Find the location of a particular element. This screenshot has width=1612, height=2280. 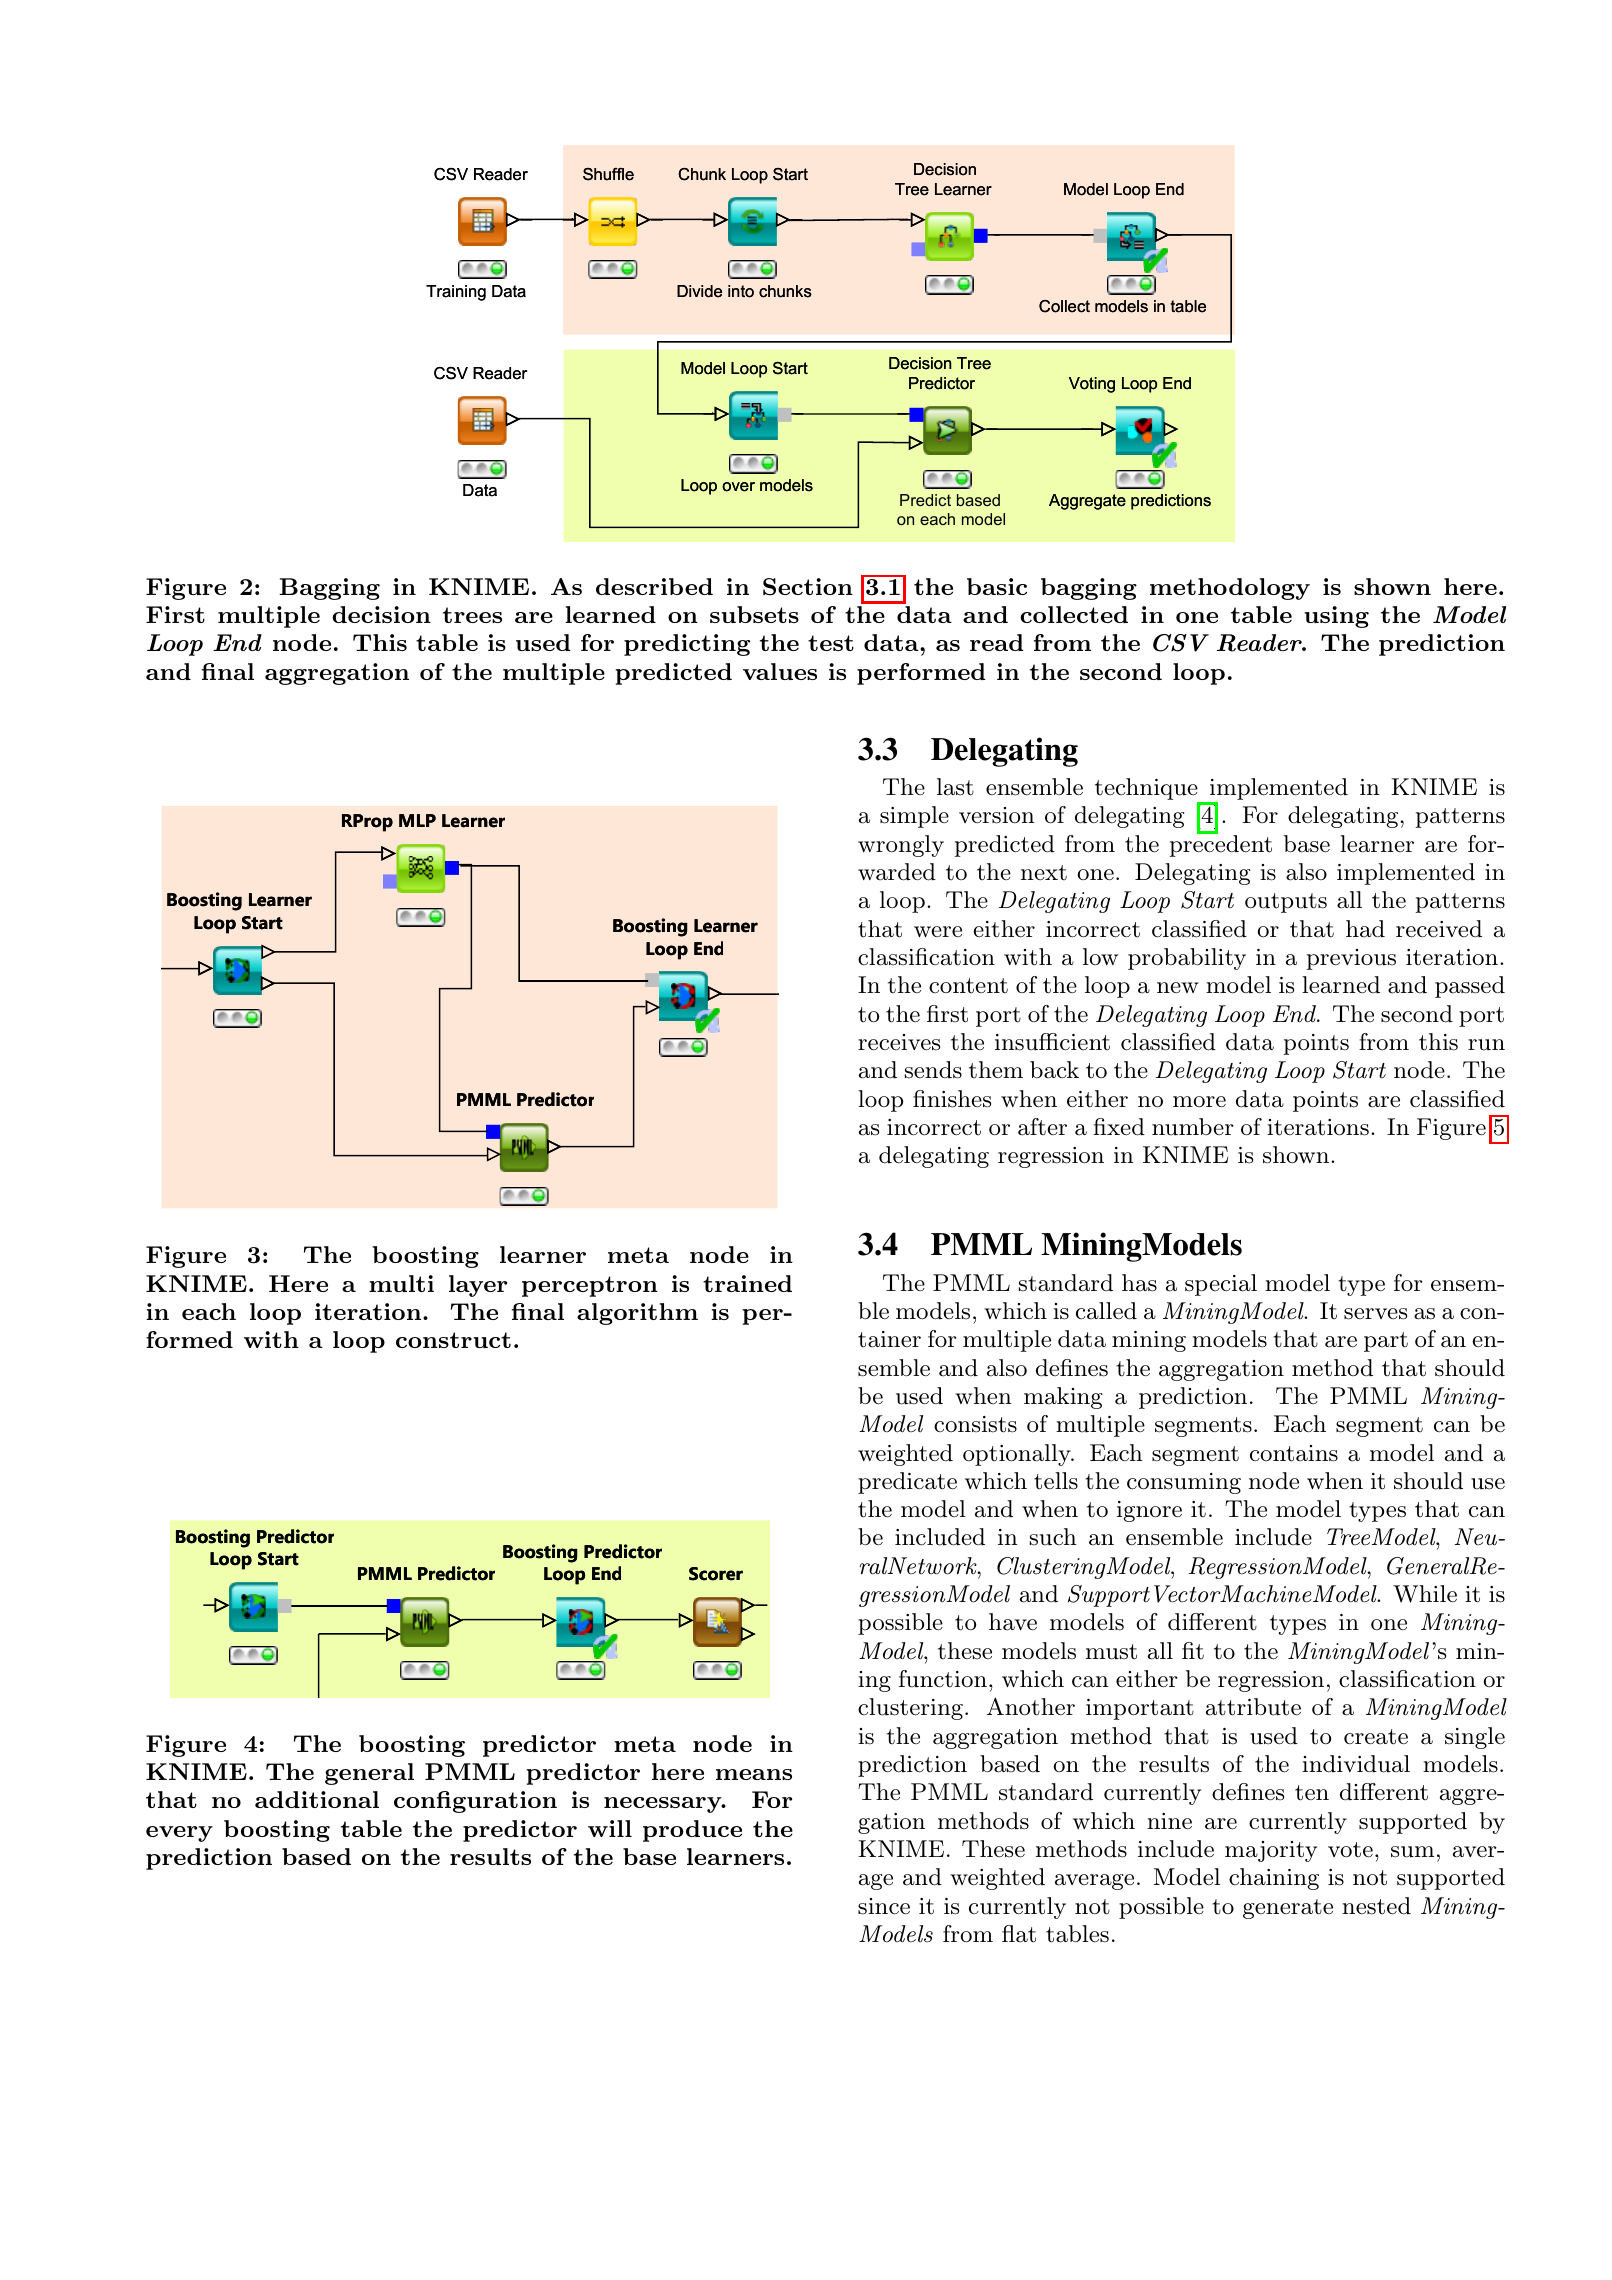

test is located at coordinates (831, 643).
